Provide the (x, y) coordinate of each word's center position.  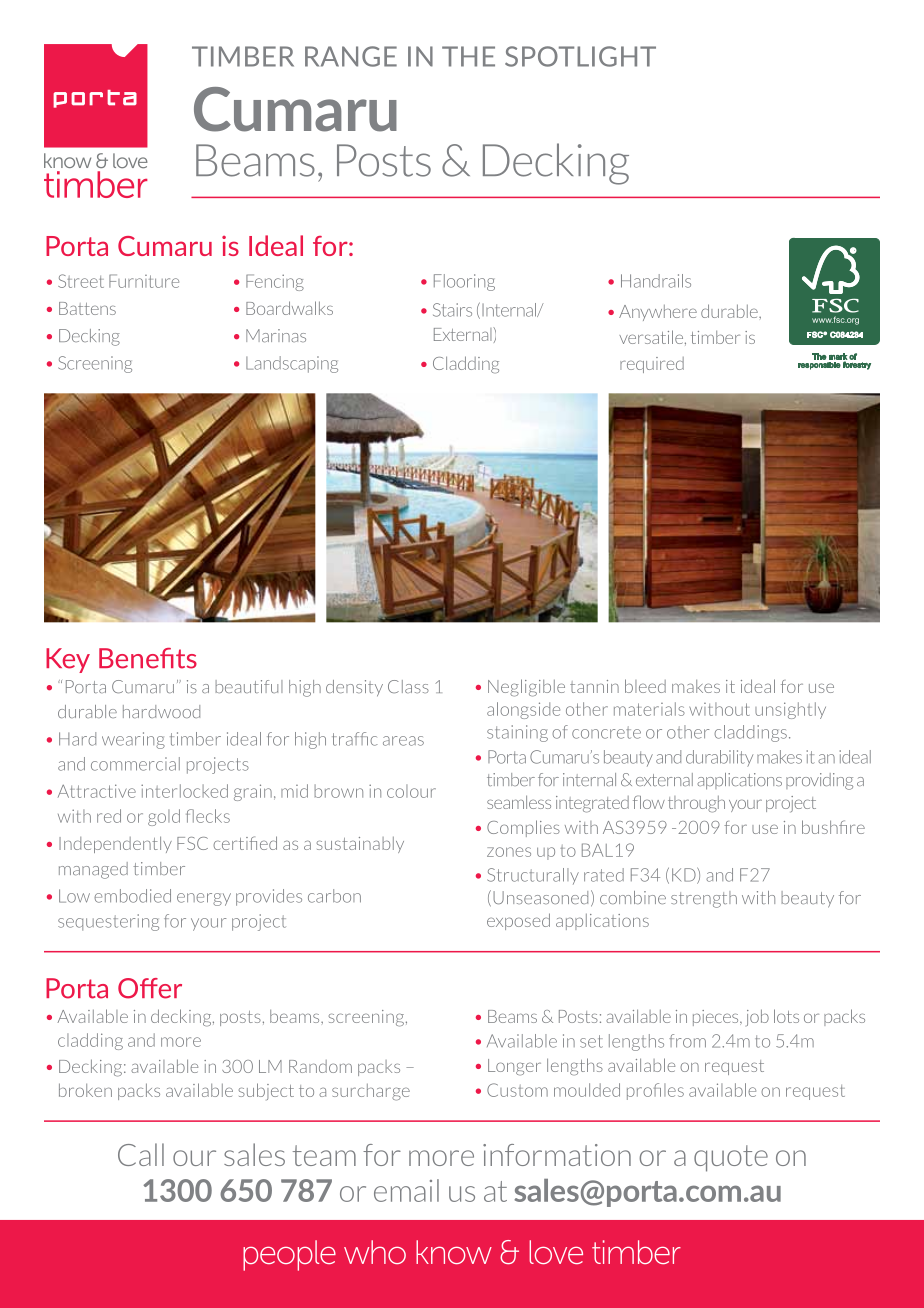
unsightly (790, 710)
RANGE (351, 56)
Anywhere (658, 313)
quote (731, 1158)
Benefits (148, 658)
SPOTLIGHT (580, 56)
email (406, 1190)
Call (141, 1154)
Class (408, 686)
